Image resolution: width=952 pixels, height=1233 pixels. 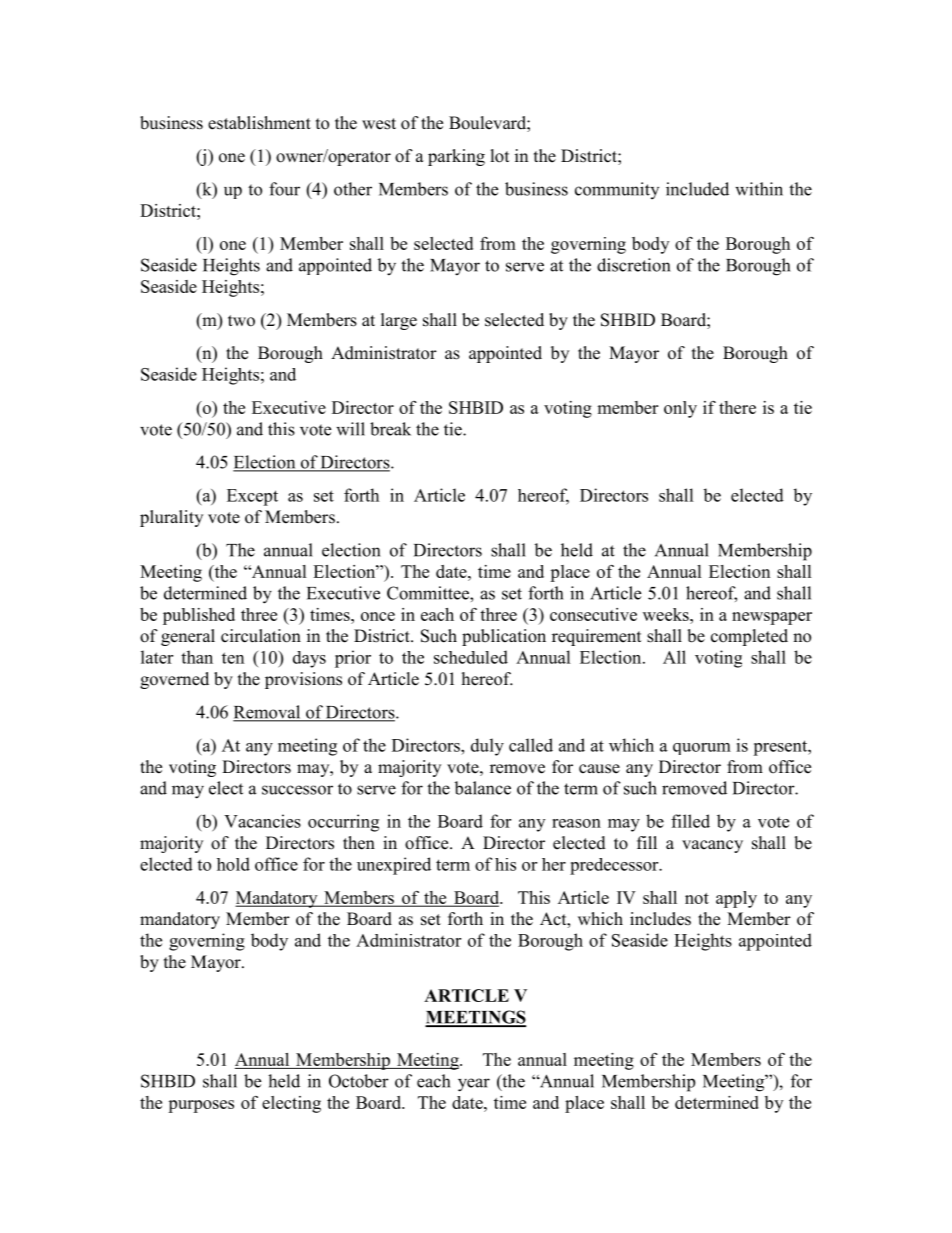 I want to click on quorum, so click(x=702, y=749).
